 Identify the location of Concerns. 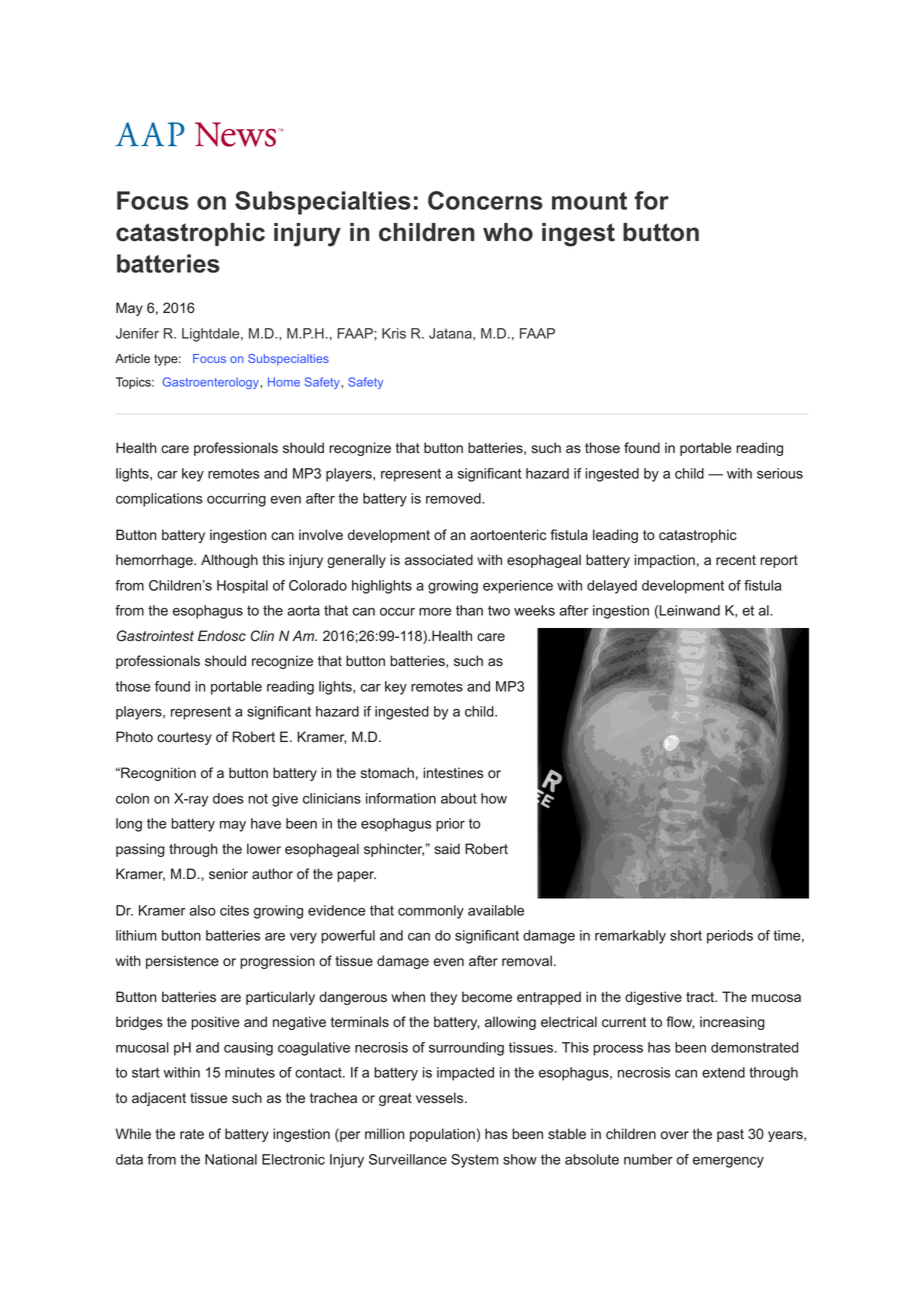
(485, 200).
